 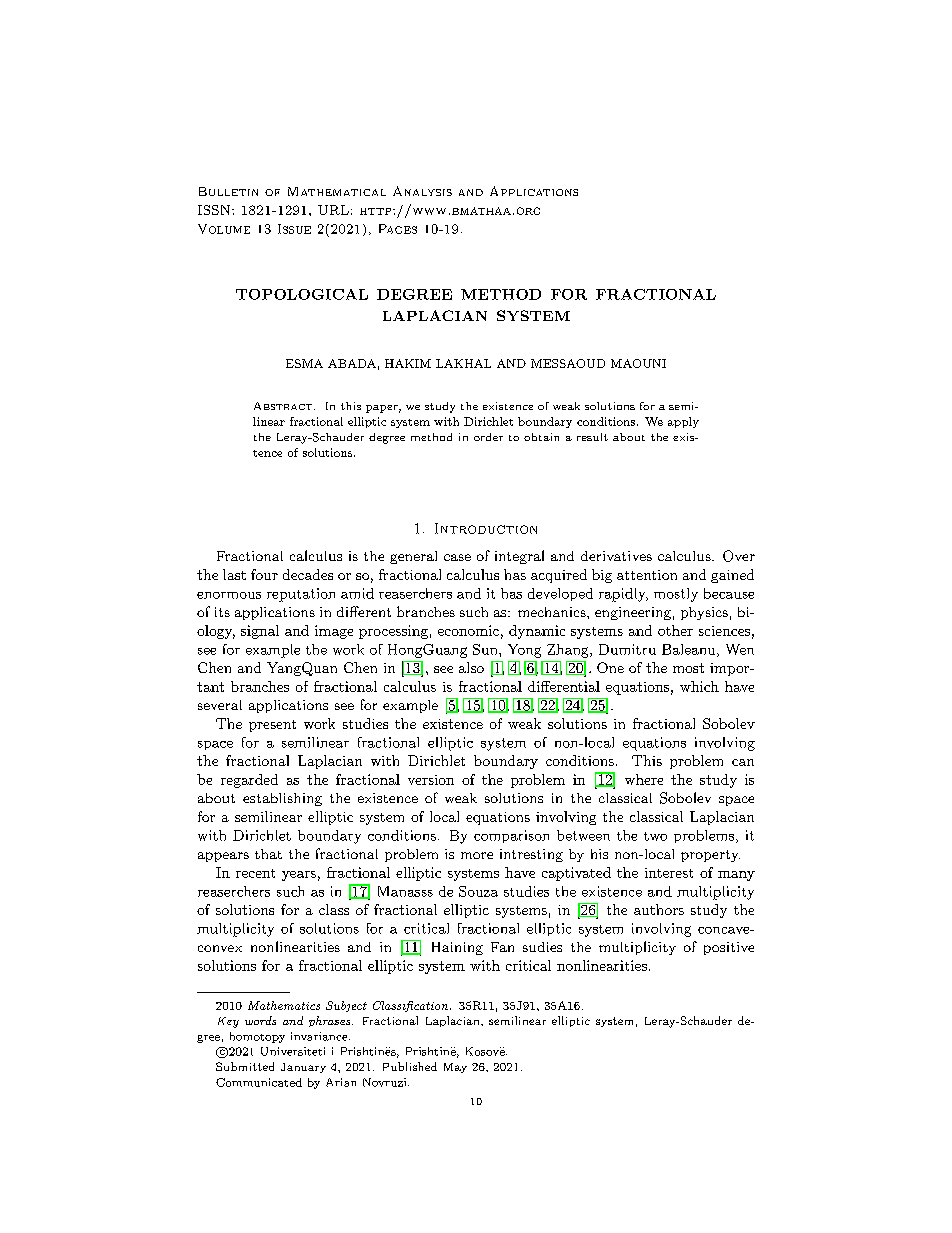 I want to click on order, so click(x=488, y=437).
